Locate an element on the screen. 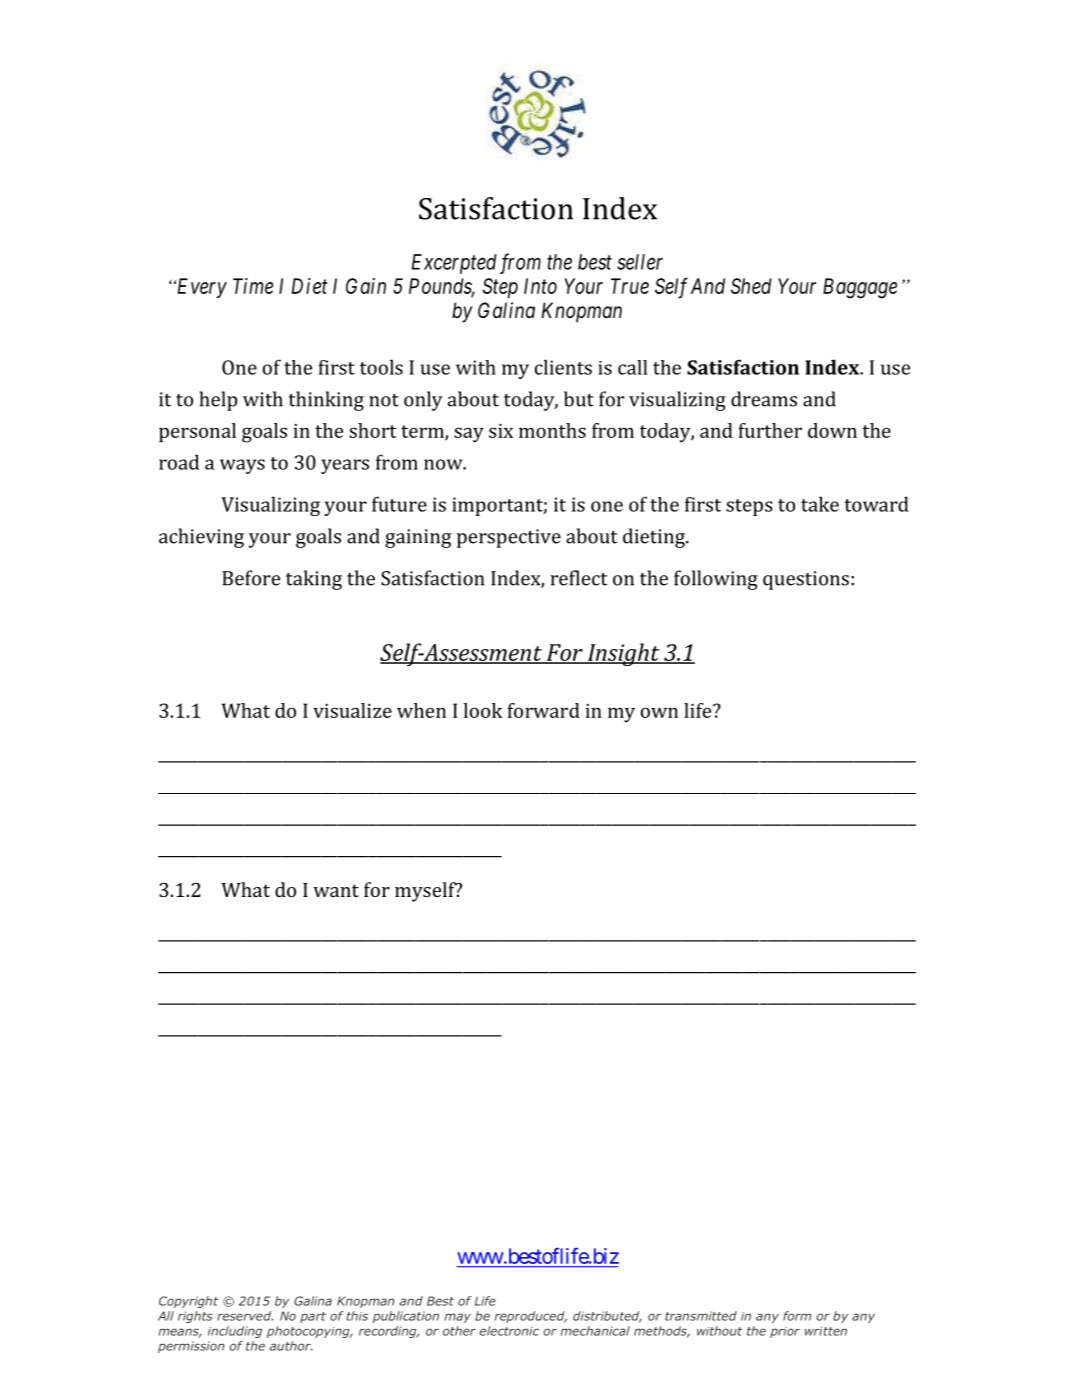 This screenshot has height=1391, width=1075. Into is located at coordinates (540, 286).
